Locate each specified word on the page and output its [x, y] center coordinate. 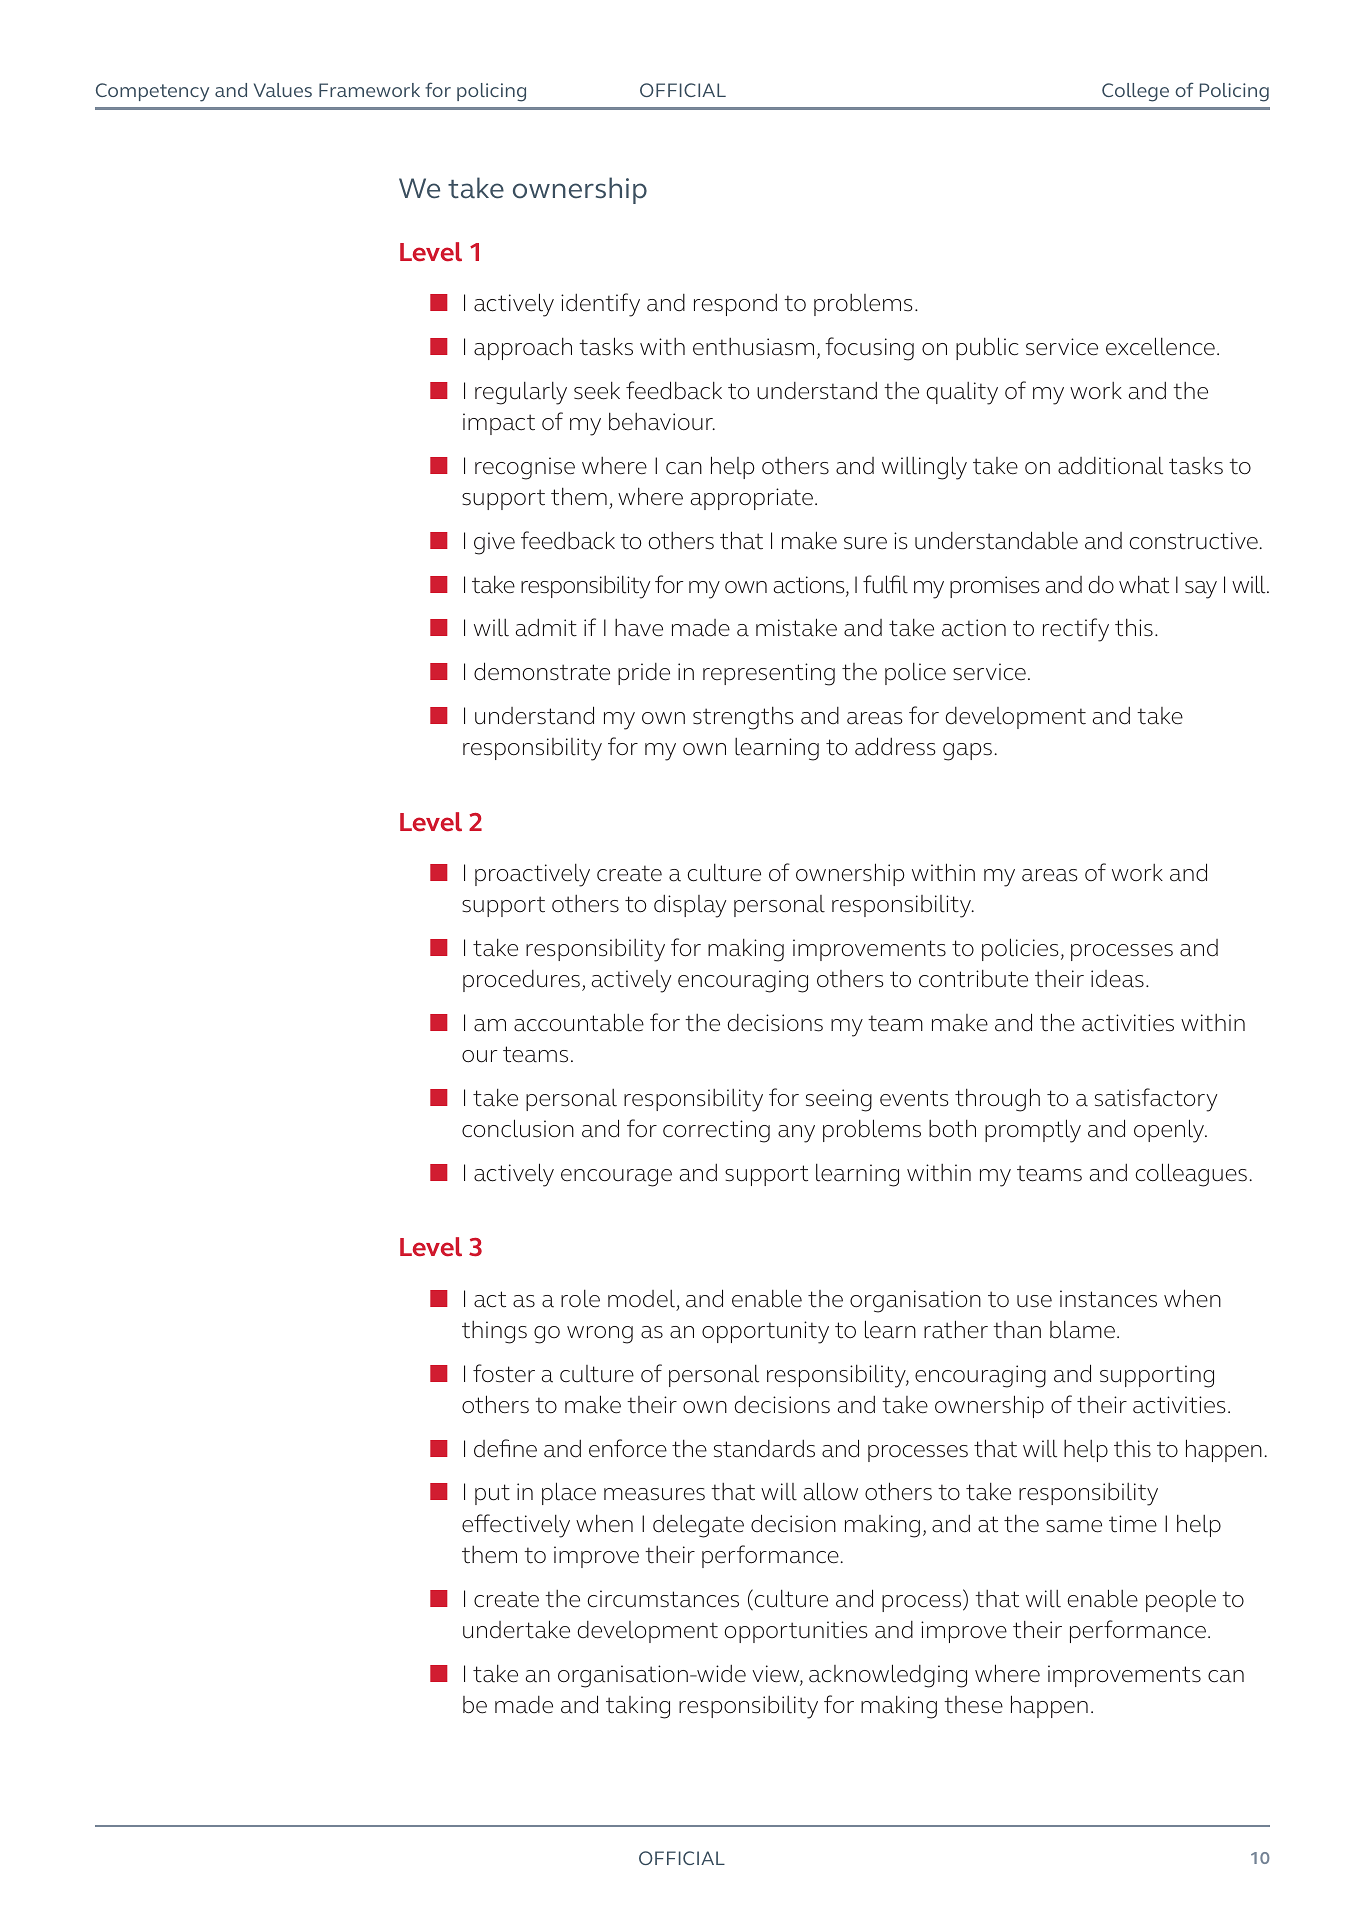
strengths [743, 718]
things [494, 1332]
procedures [521, 981]
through [997, 1100]
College [1135, 92]
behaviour [662, 422]
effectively [516, 1526]
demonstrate [542, 671]
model [641, 1299]
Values [283, 90]
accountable [579, 1022]
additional [1110, 466]
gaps [967, 752]
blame [1082, 1330]
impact [499, 424]
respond [735, 305]
